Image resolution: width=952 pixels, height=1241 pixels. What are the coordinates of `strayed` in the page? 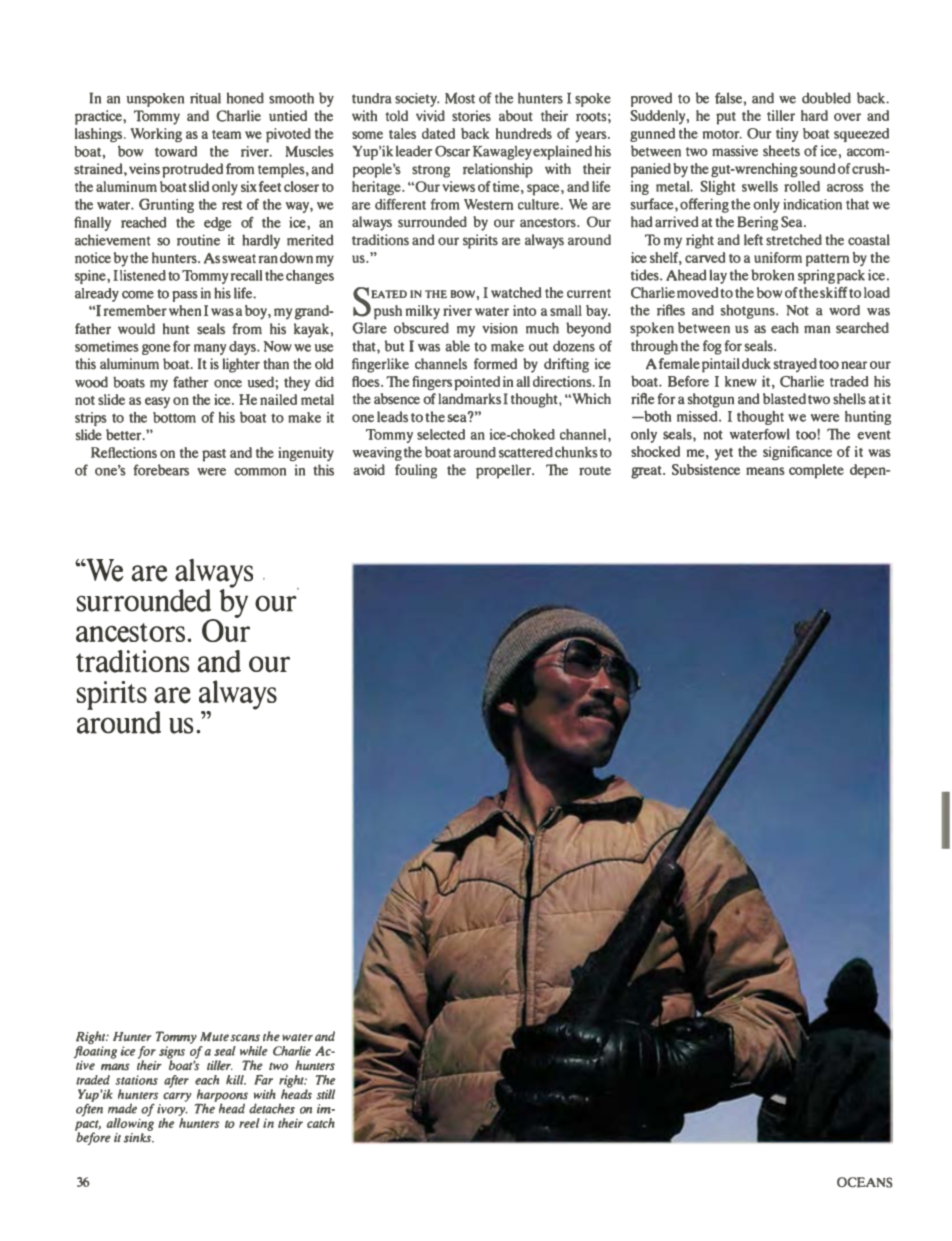 It's located at (795, 365).
